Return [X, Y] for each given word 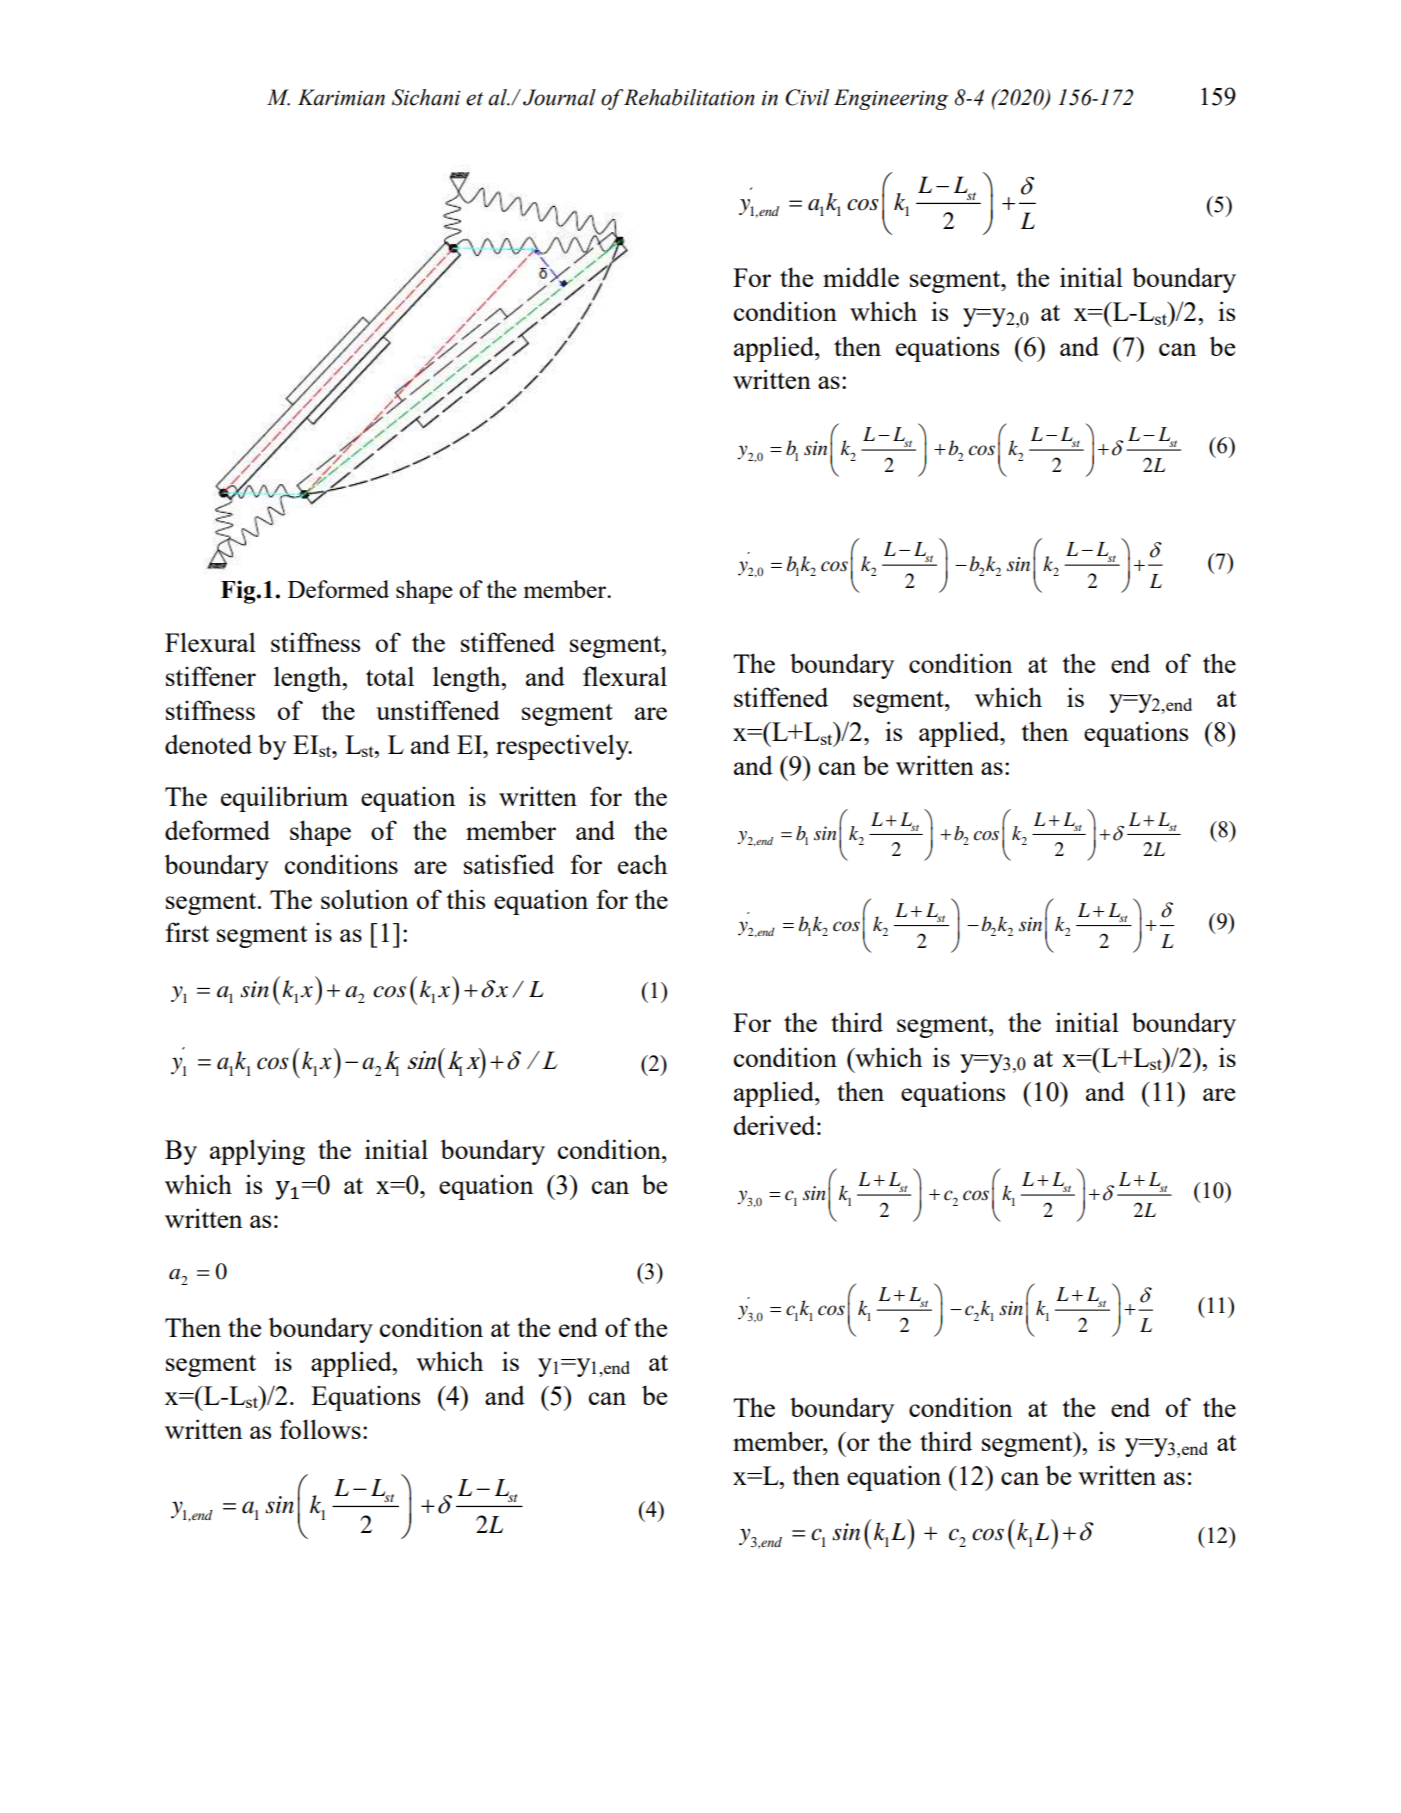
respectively [563, 747]
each [642, 864]
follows [320, 1429]
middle [861, 277]
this [465, 899]
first [187, 932]
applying [257, 1152]
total [390, 676]
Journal [559, 97]
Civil [807, 97]
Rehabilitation [689, 97]
